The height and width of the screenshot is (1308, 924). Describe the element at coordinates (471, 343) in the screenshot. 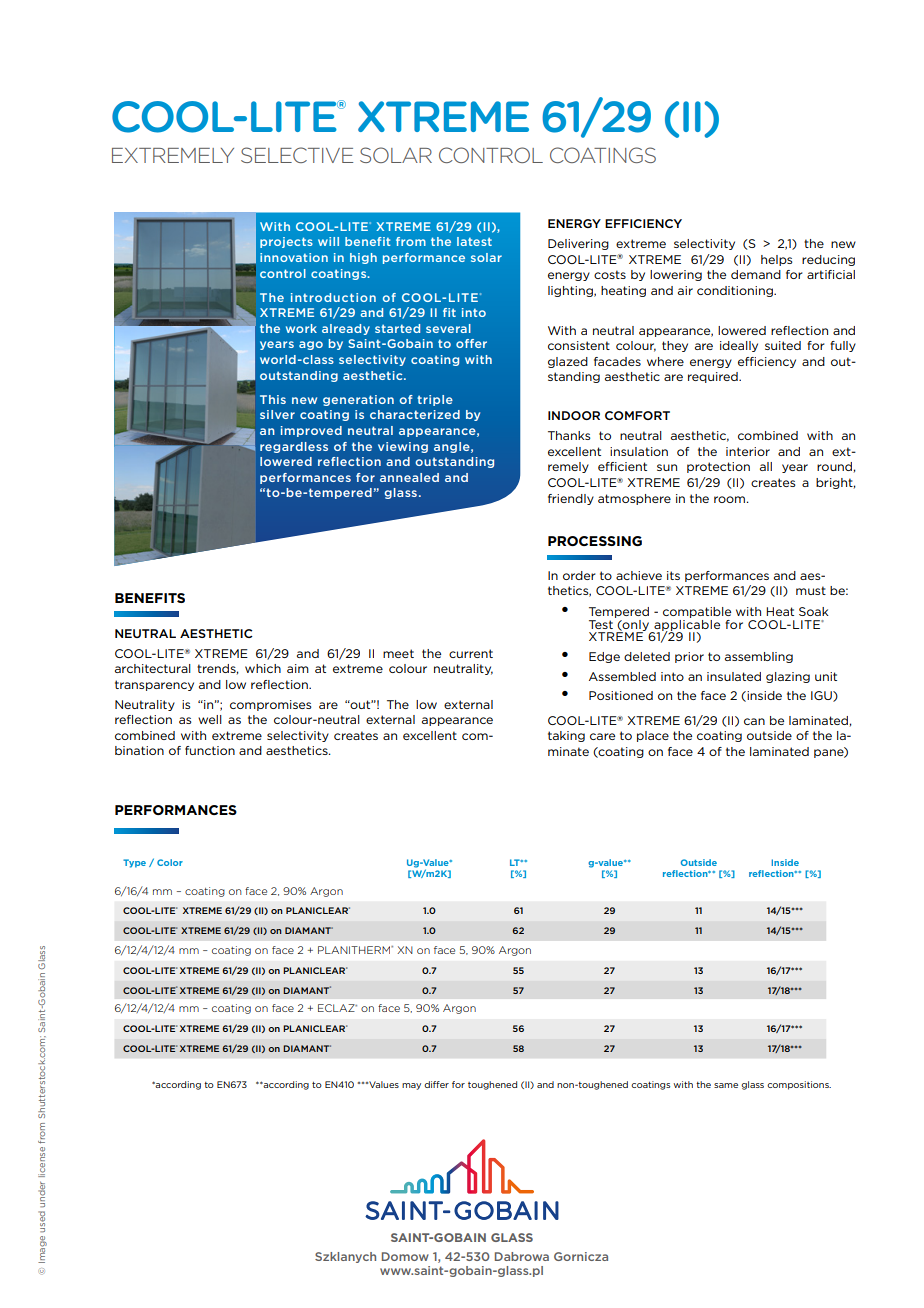

I see `offer` at that location.
